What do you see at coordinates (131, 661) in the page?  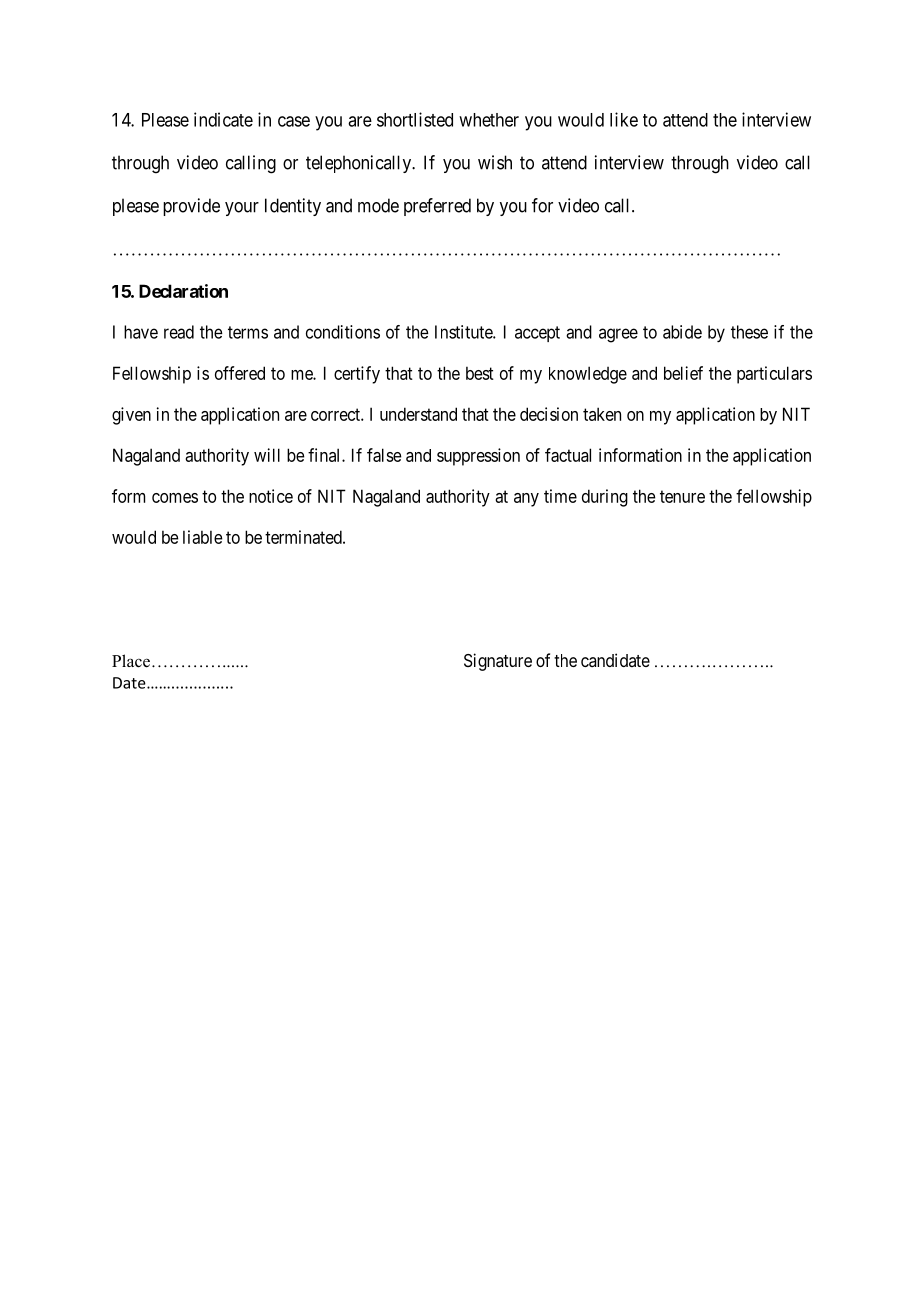 I see `Place` at bounding box center [131, 661].
